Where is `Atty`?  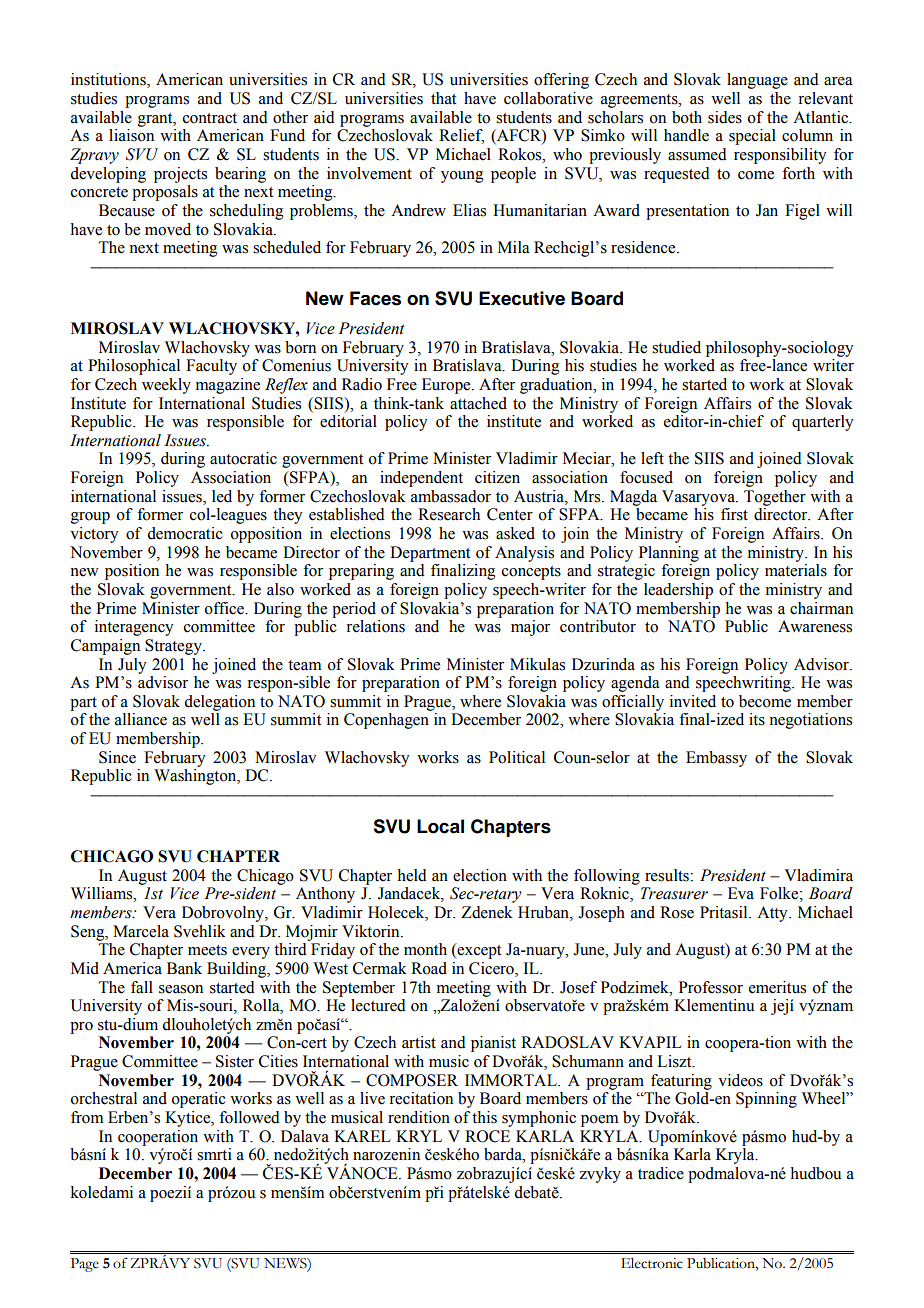
Atty is located at coordinates (773, 914).
